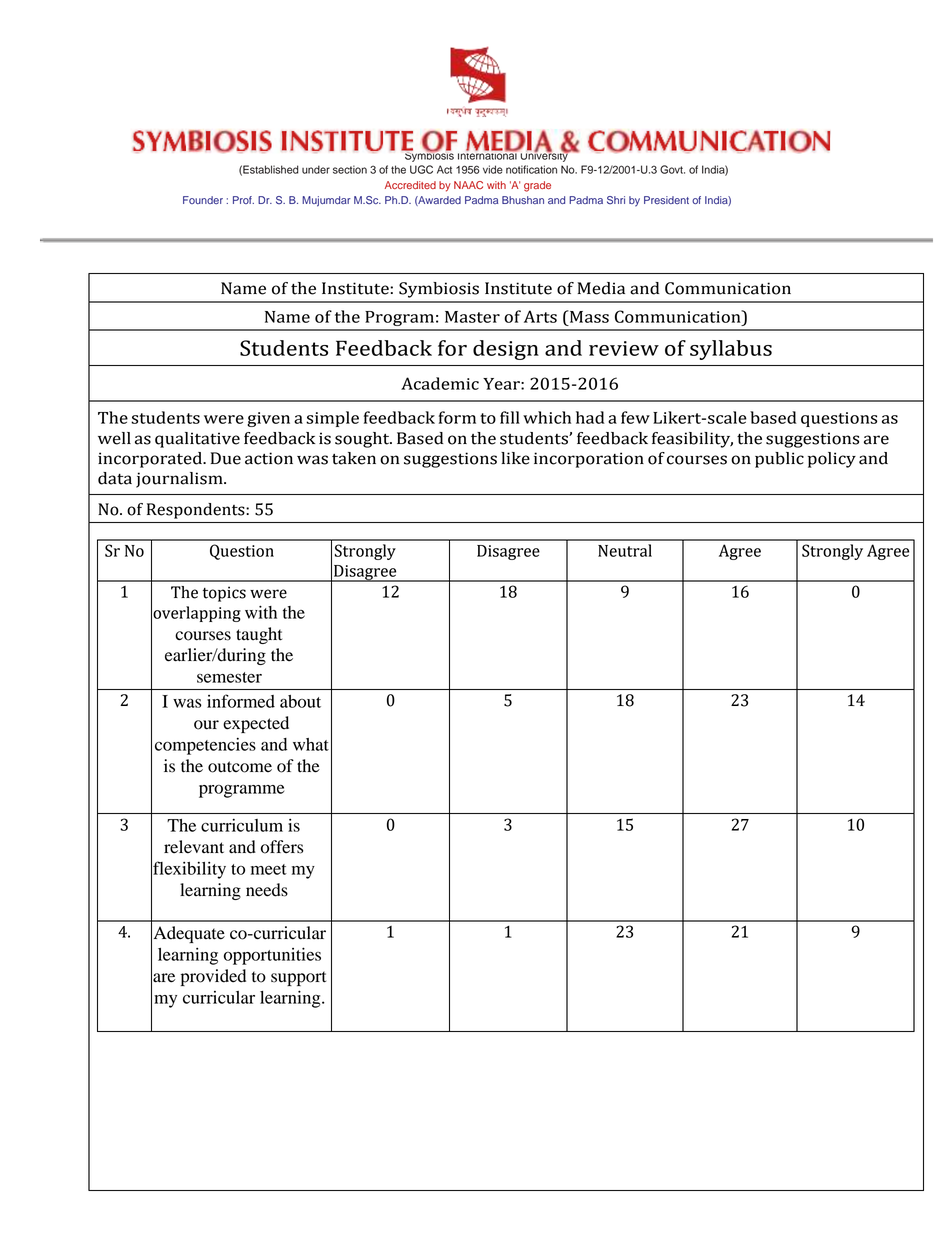 The height and width of the image is (1233, 952). What do you see at coordinates (666, 200) in the image?
I see `President` at bounding box center [666, 200].
